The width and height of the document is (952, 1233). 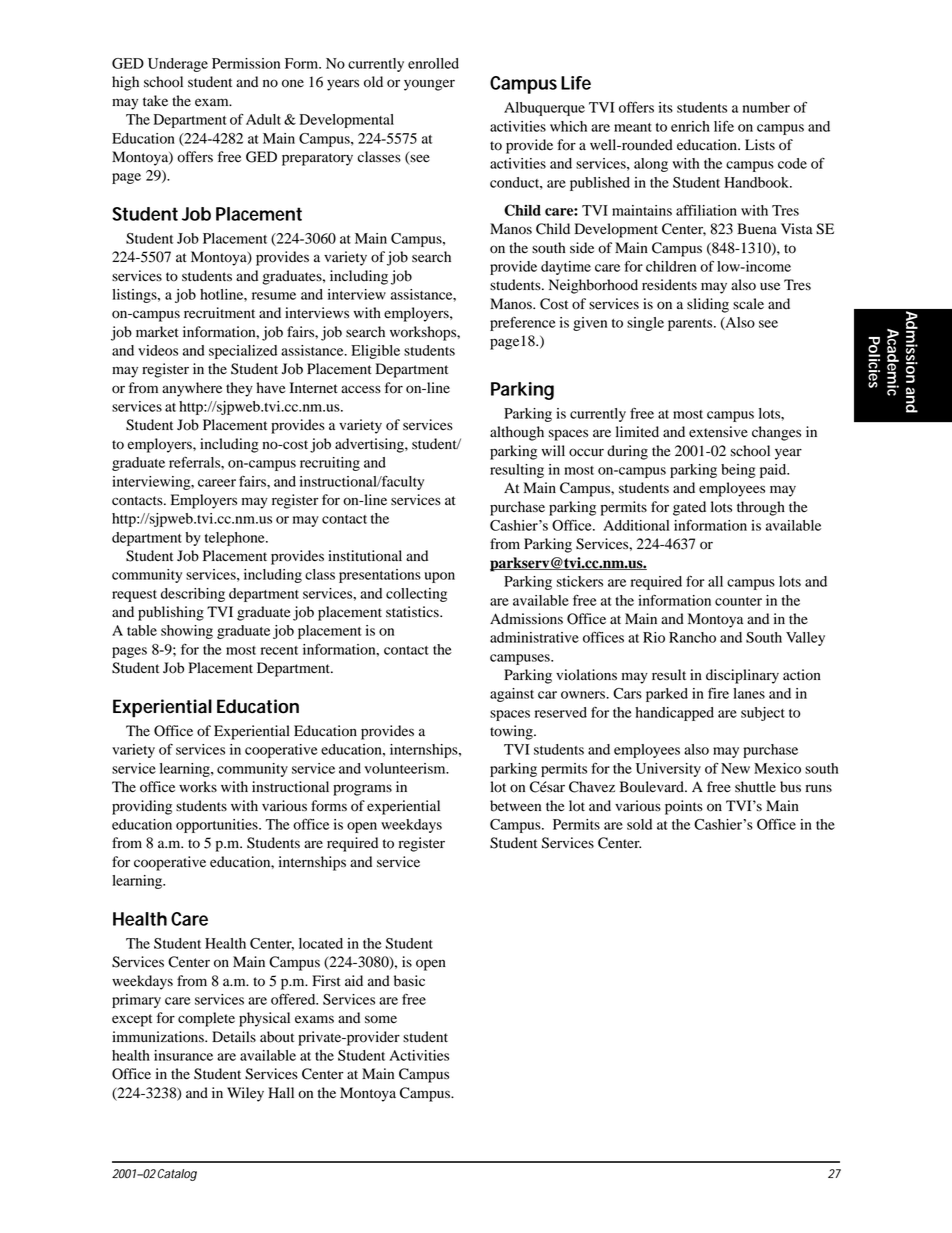 I want to click on Catalog, so click(x=177, y=1175).
